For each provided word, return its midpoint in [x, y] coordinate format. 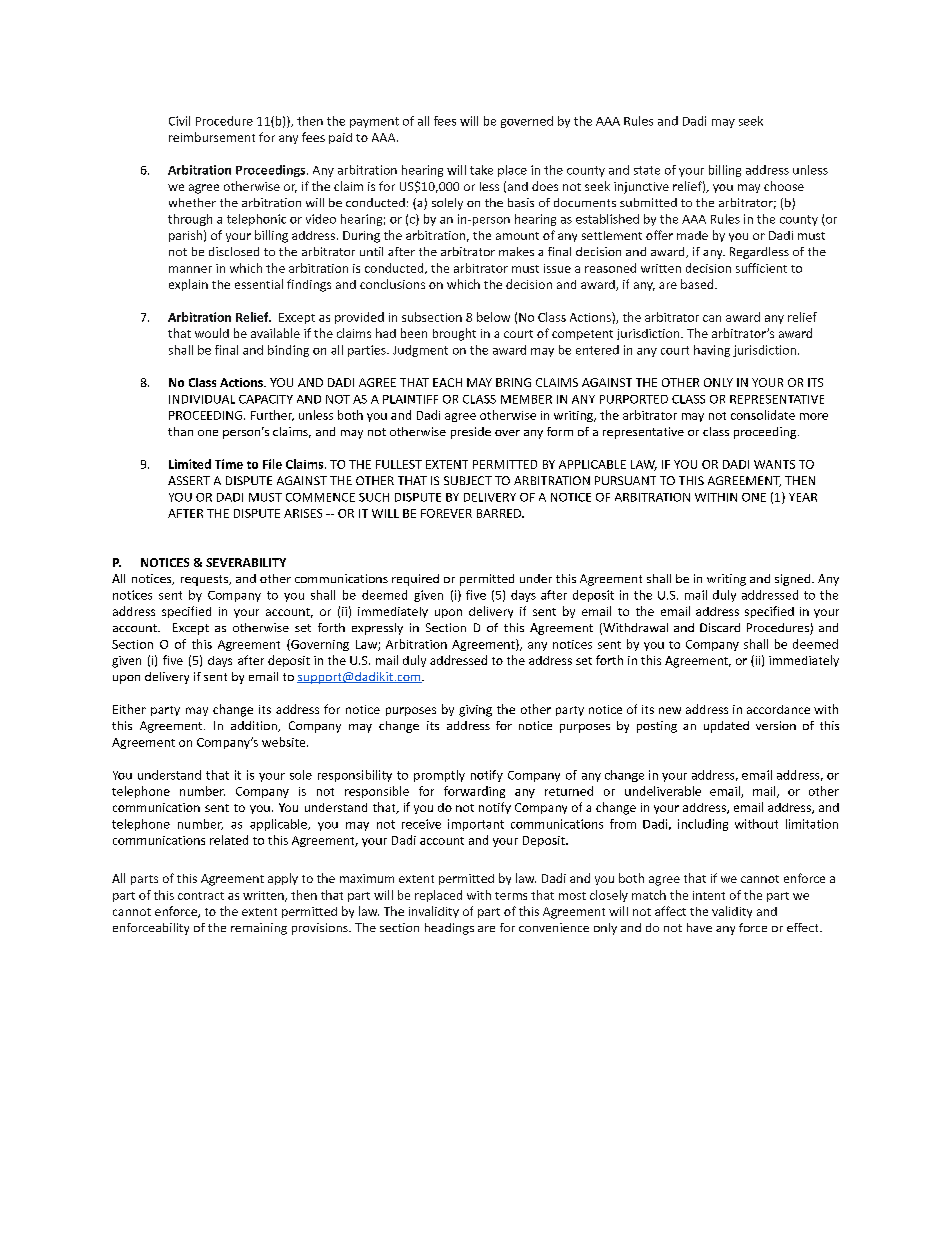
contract [201, 896]
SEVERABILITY [246, 562]
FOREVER [446, 513]
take [481, 170]
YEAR [803, 497]
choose [784, 186]
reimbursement [212, 137]
